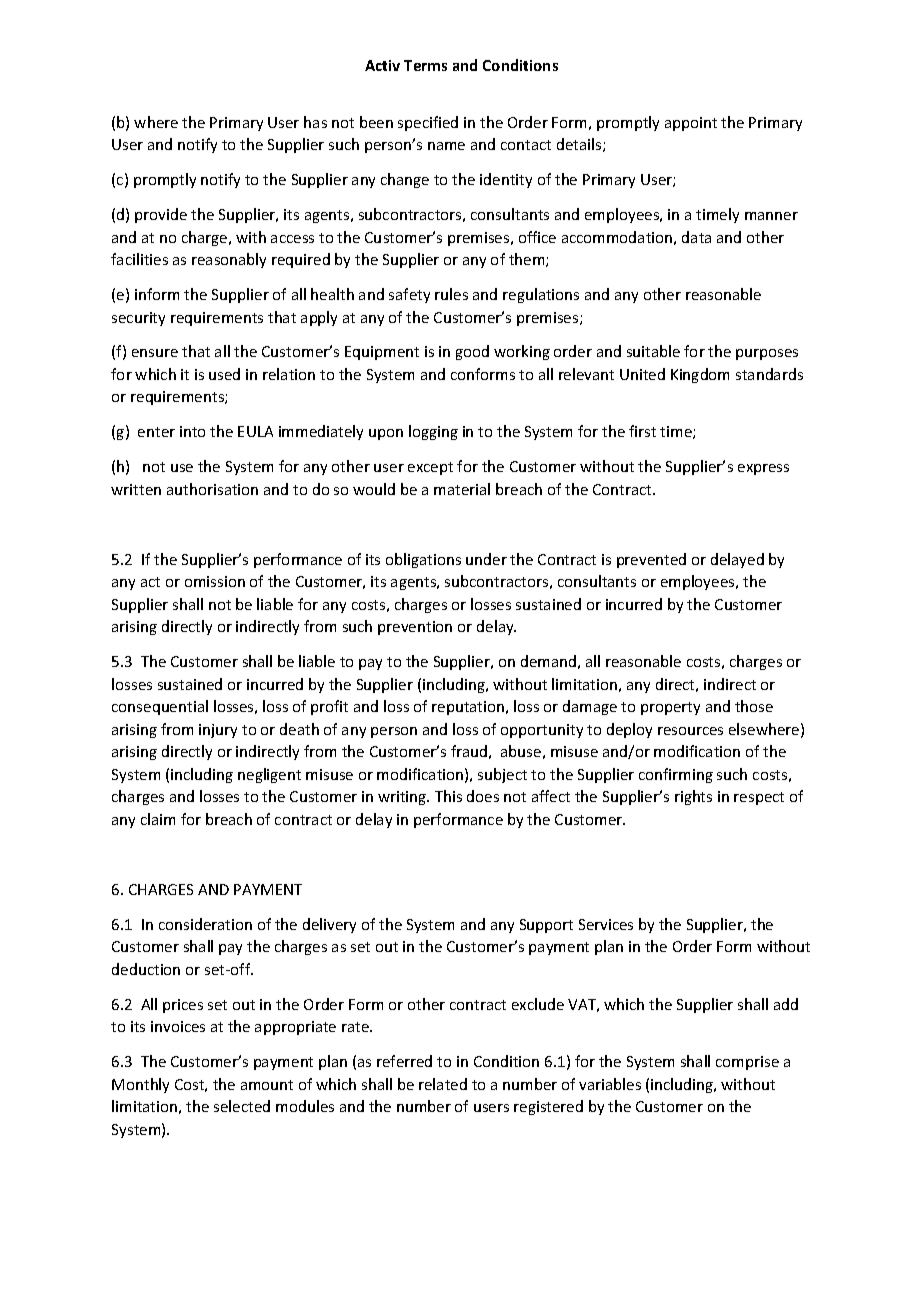  What do you see at coordinates (433, 432) in the image?
I see `logging` at bounding box center [433, 432].
